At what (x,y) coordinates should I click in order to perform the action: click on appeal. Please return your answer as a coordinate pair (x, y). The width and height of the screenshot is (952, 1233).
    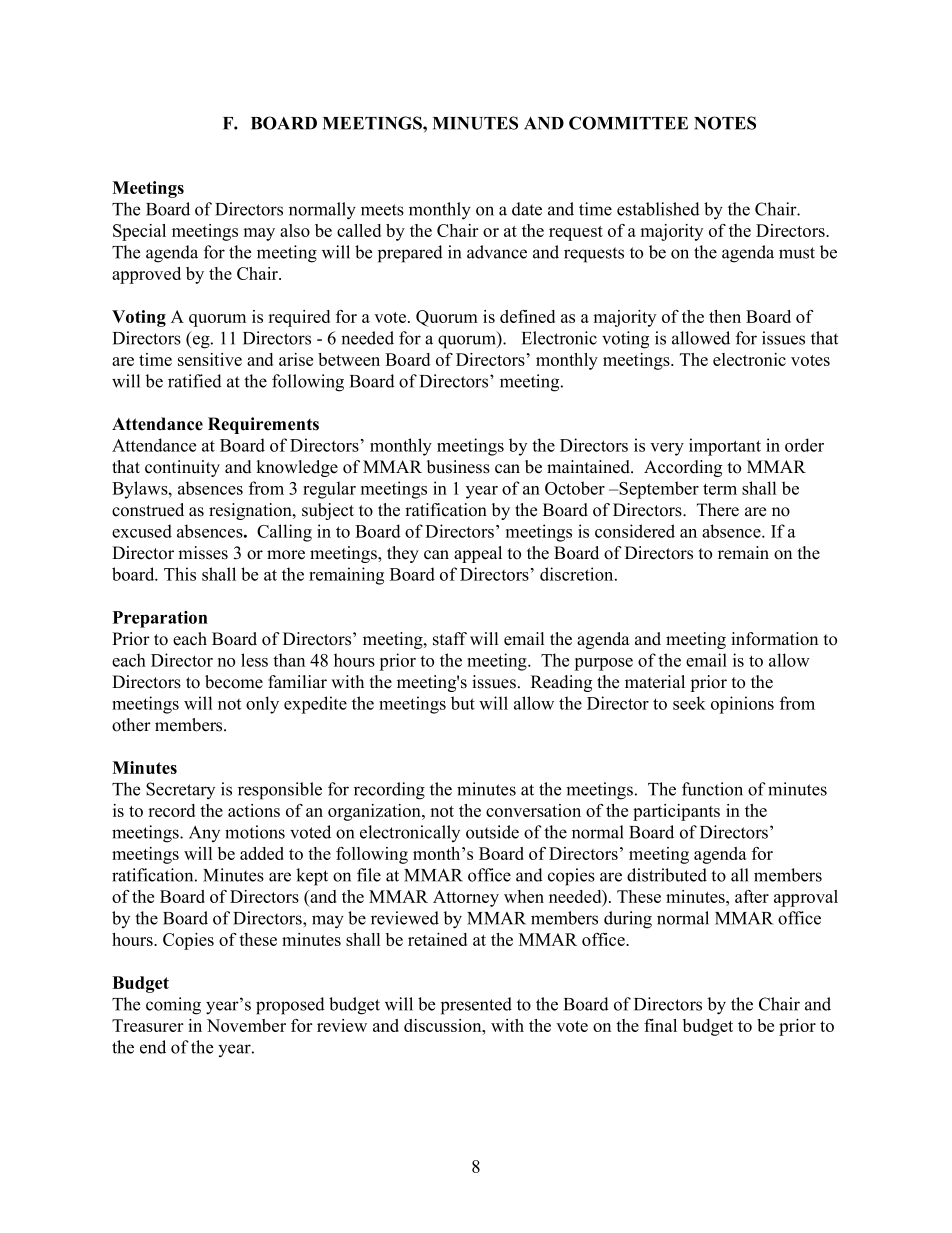
    Looking at the image, I should click on (478, 554).
